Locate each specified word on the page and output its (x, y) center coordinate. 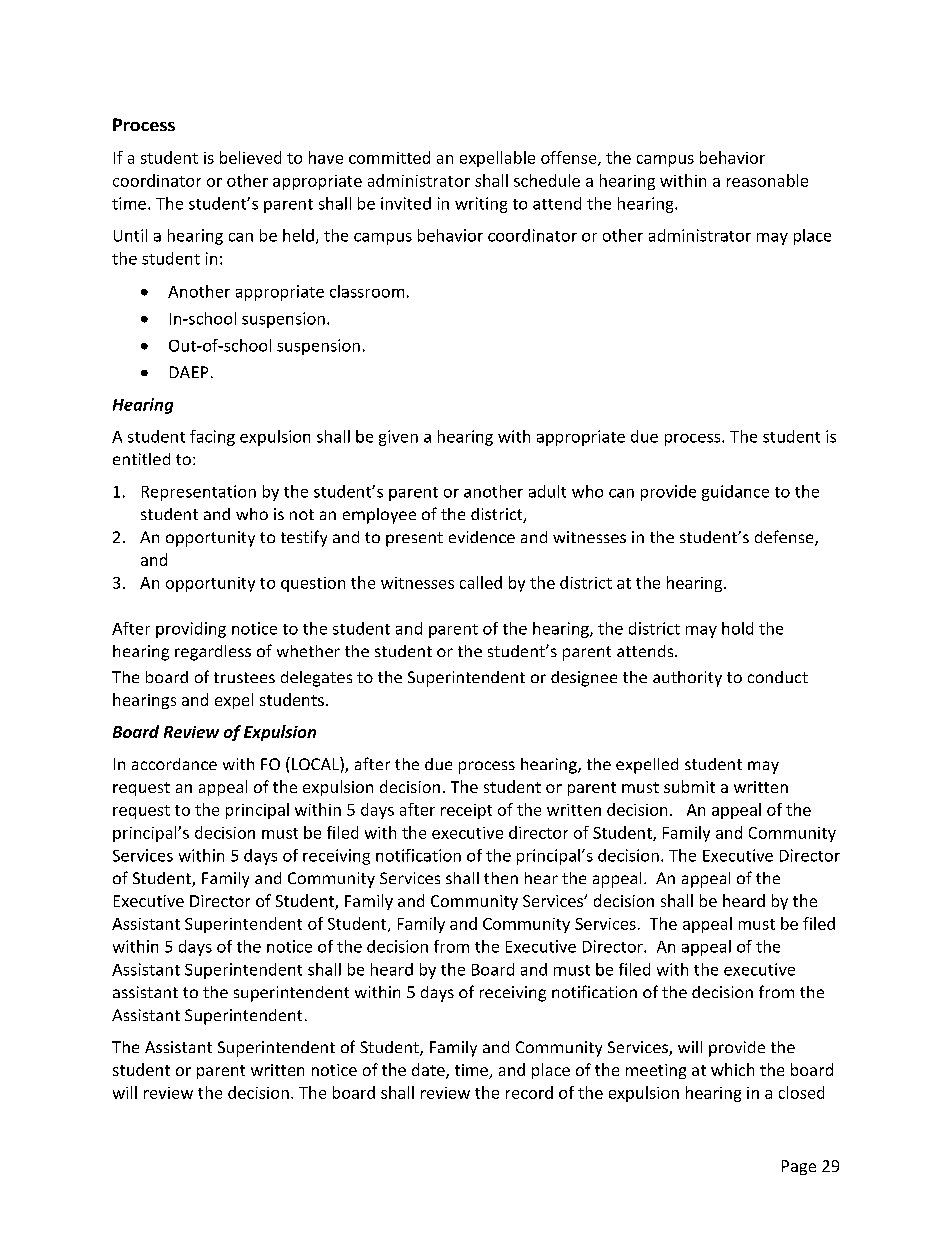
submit (689, 786)
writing (481, 205)
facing (212, 438)
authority (687, 679)
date (429, 1071)
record (529, 1092)
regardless (213, 653)
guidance (735, 493)
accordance (174, 764)
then (501, 878)
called (481, 582)
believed (250, 157)
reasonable (767, 180)
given (398, 438)
